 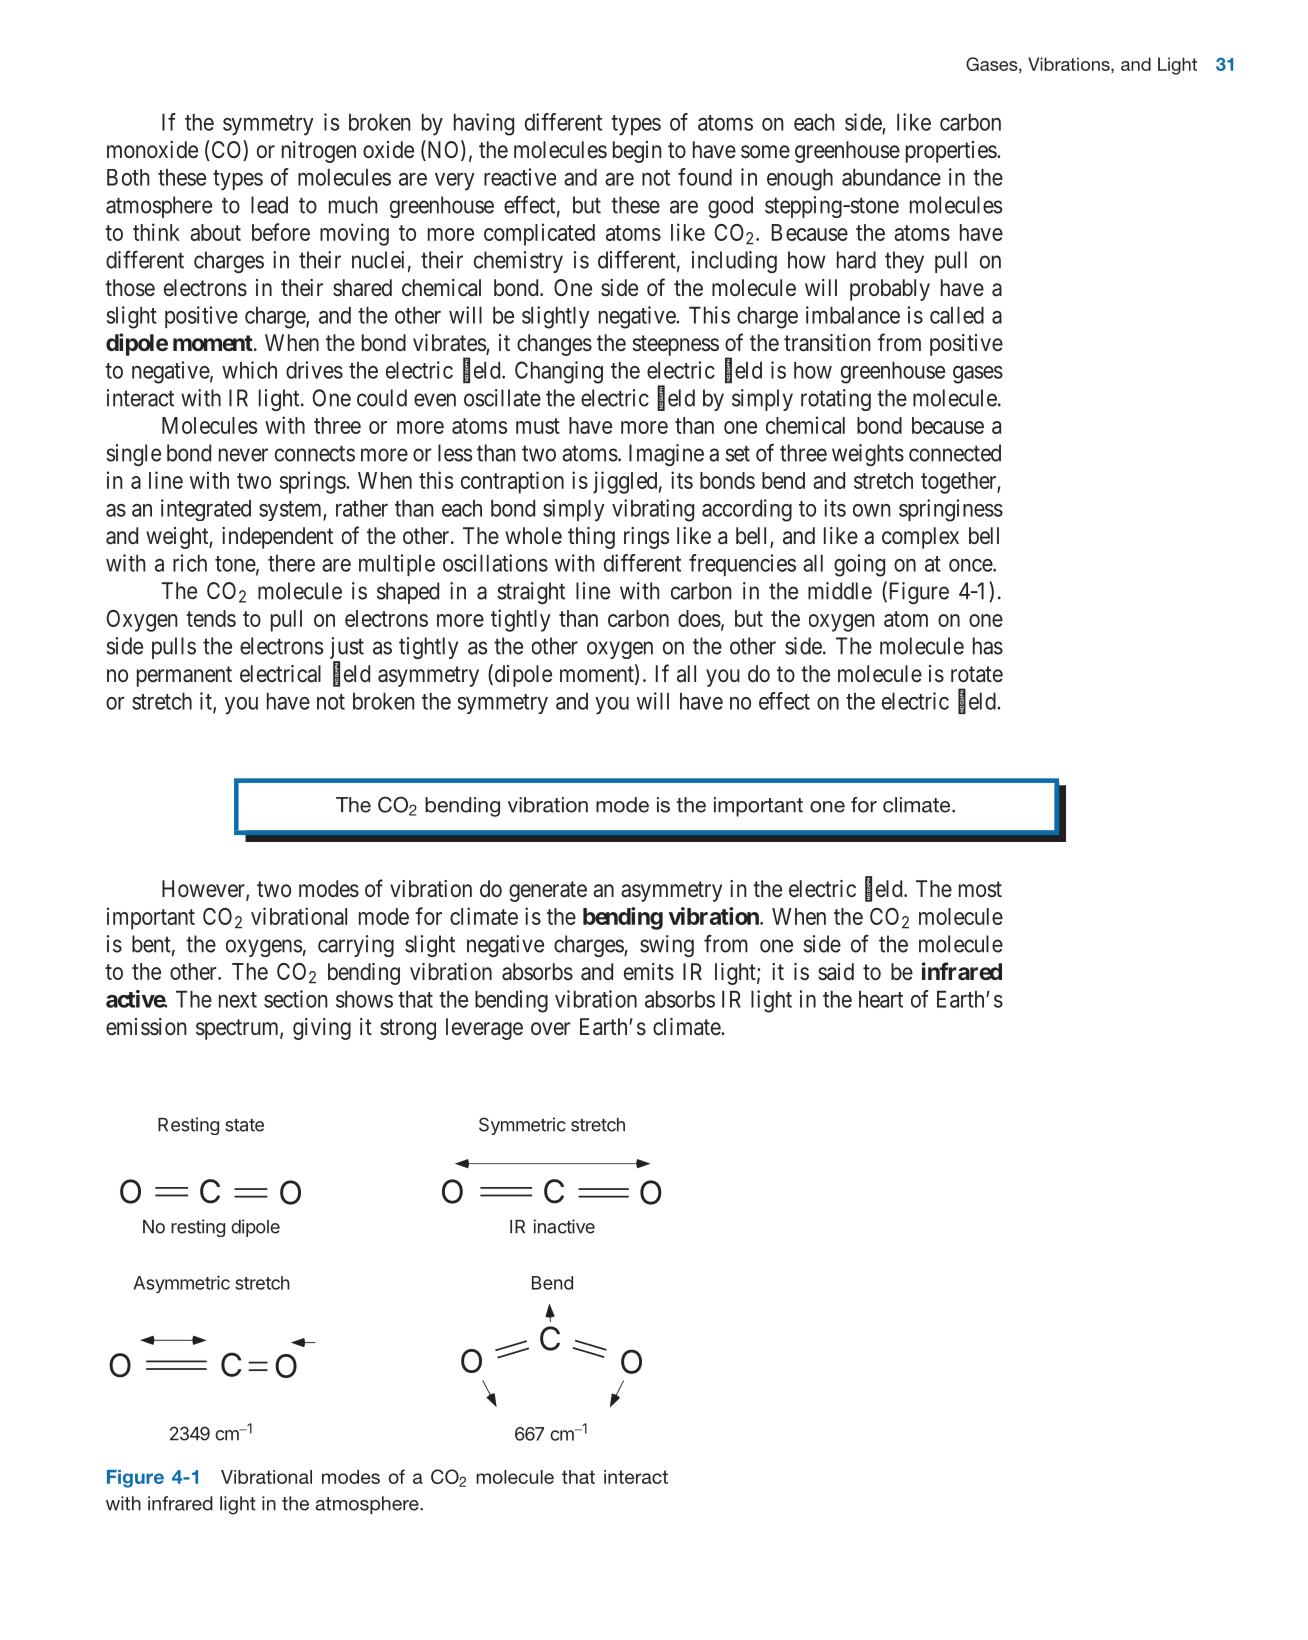 What do you see at coordinates (559, 372) in the image?
I see `Changing` at bounding box center [559, 372].
